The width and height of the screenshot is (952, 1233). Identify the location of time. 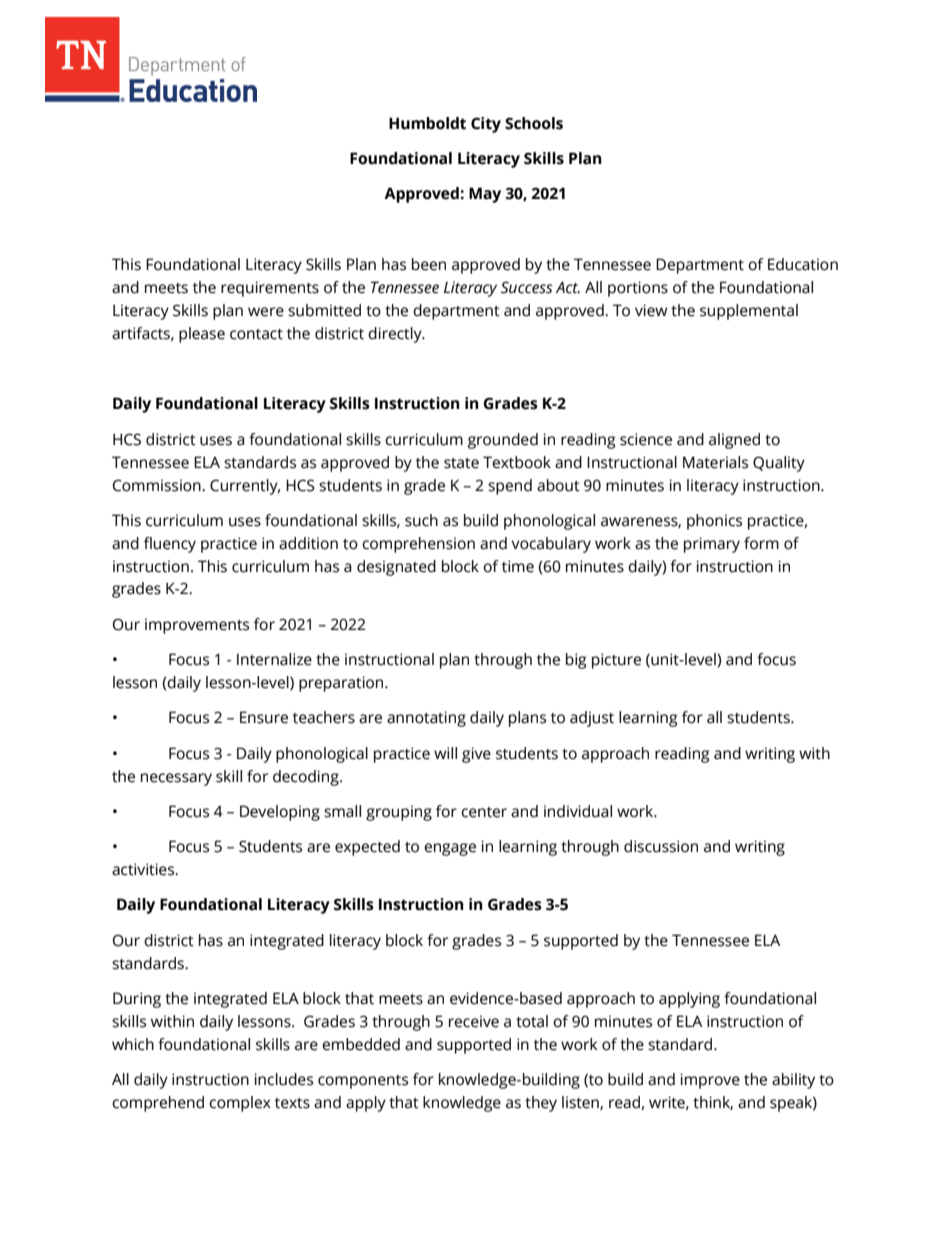
(518, 566).
